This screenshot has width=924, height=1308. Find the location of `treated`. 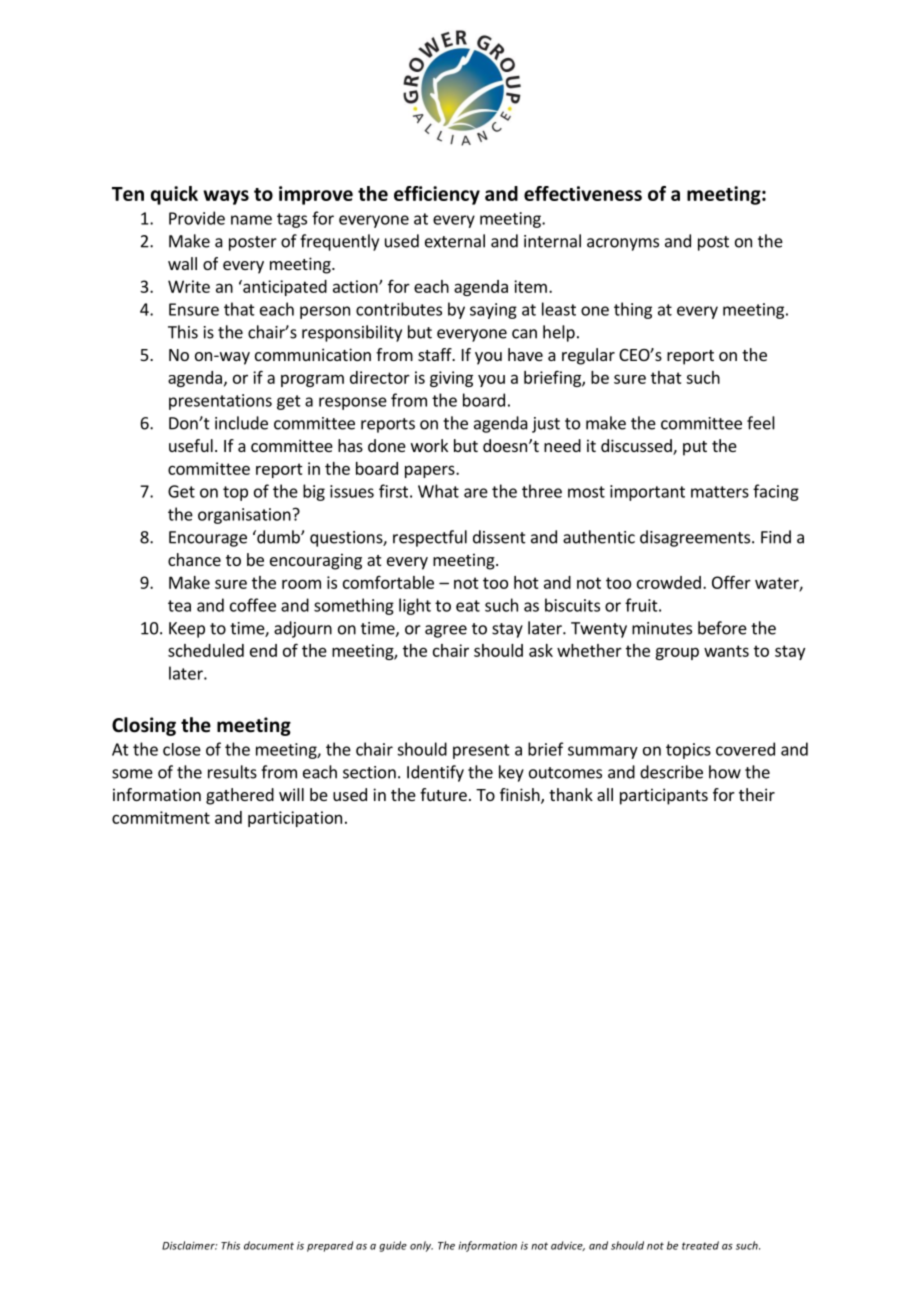

treated is located at coordinates (700, 1245).
